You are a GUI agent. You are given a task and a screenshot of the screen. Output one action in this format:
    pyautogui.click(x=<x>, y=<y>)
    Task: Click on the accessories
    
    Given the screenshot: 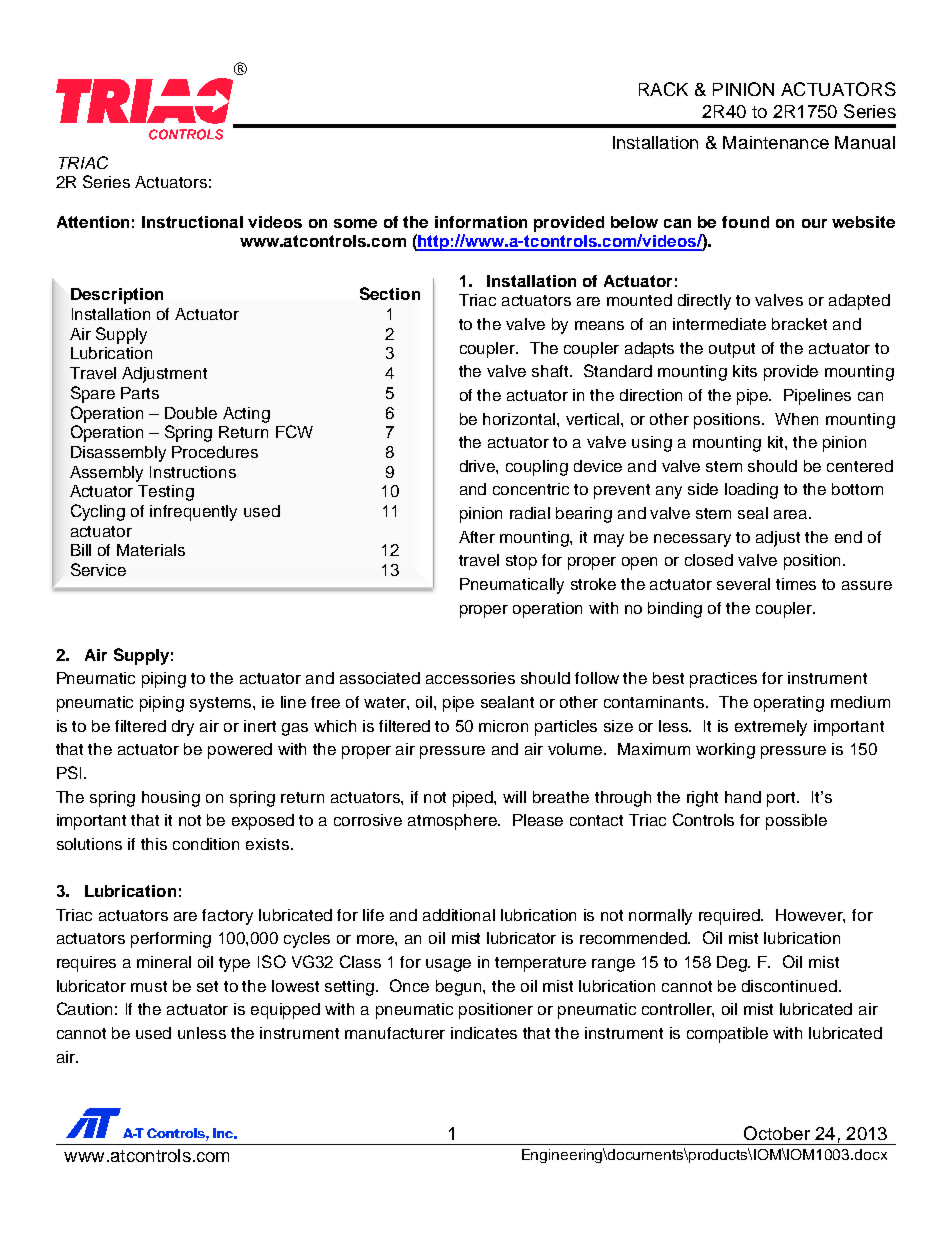 What is the action you would take?
    pyautogui.click(x=470, y=678)
